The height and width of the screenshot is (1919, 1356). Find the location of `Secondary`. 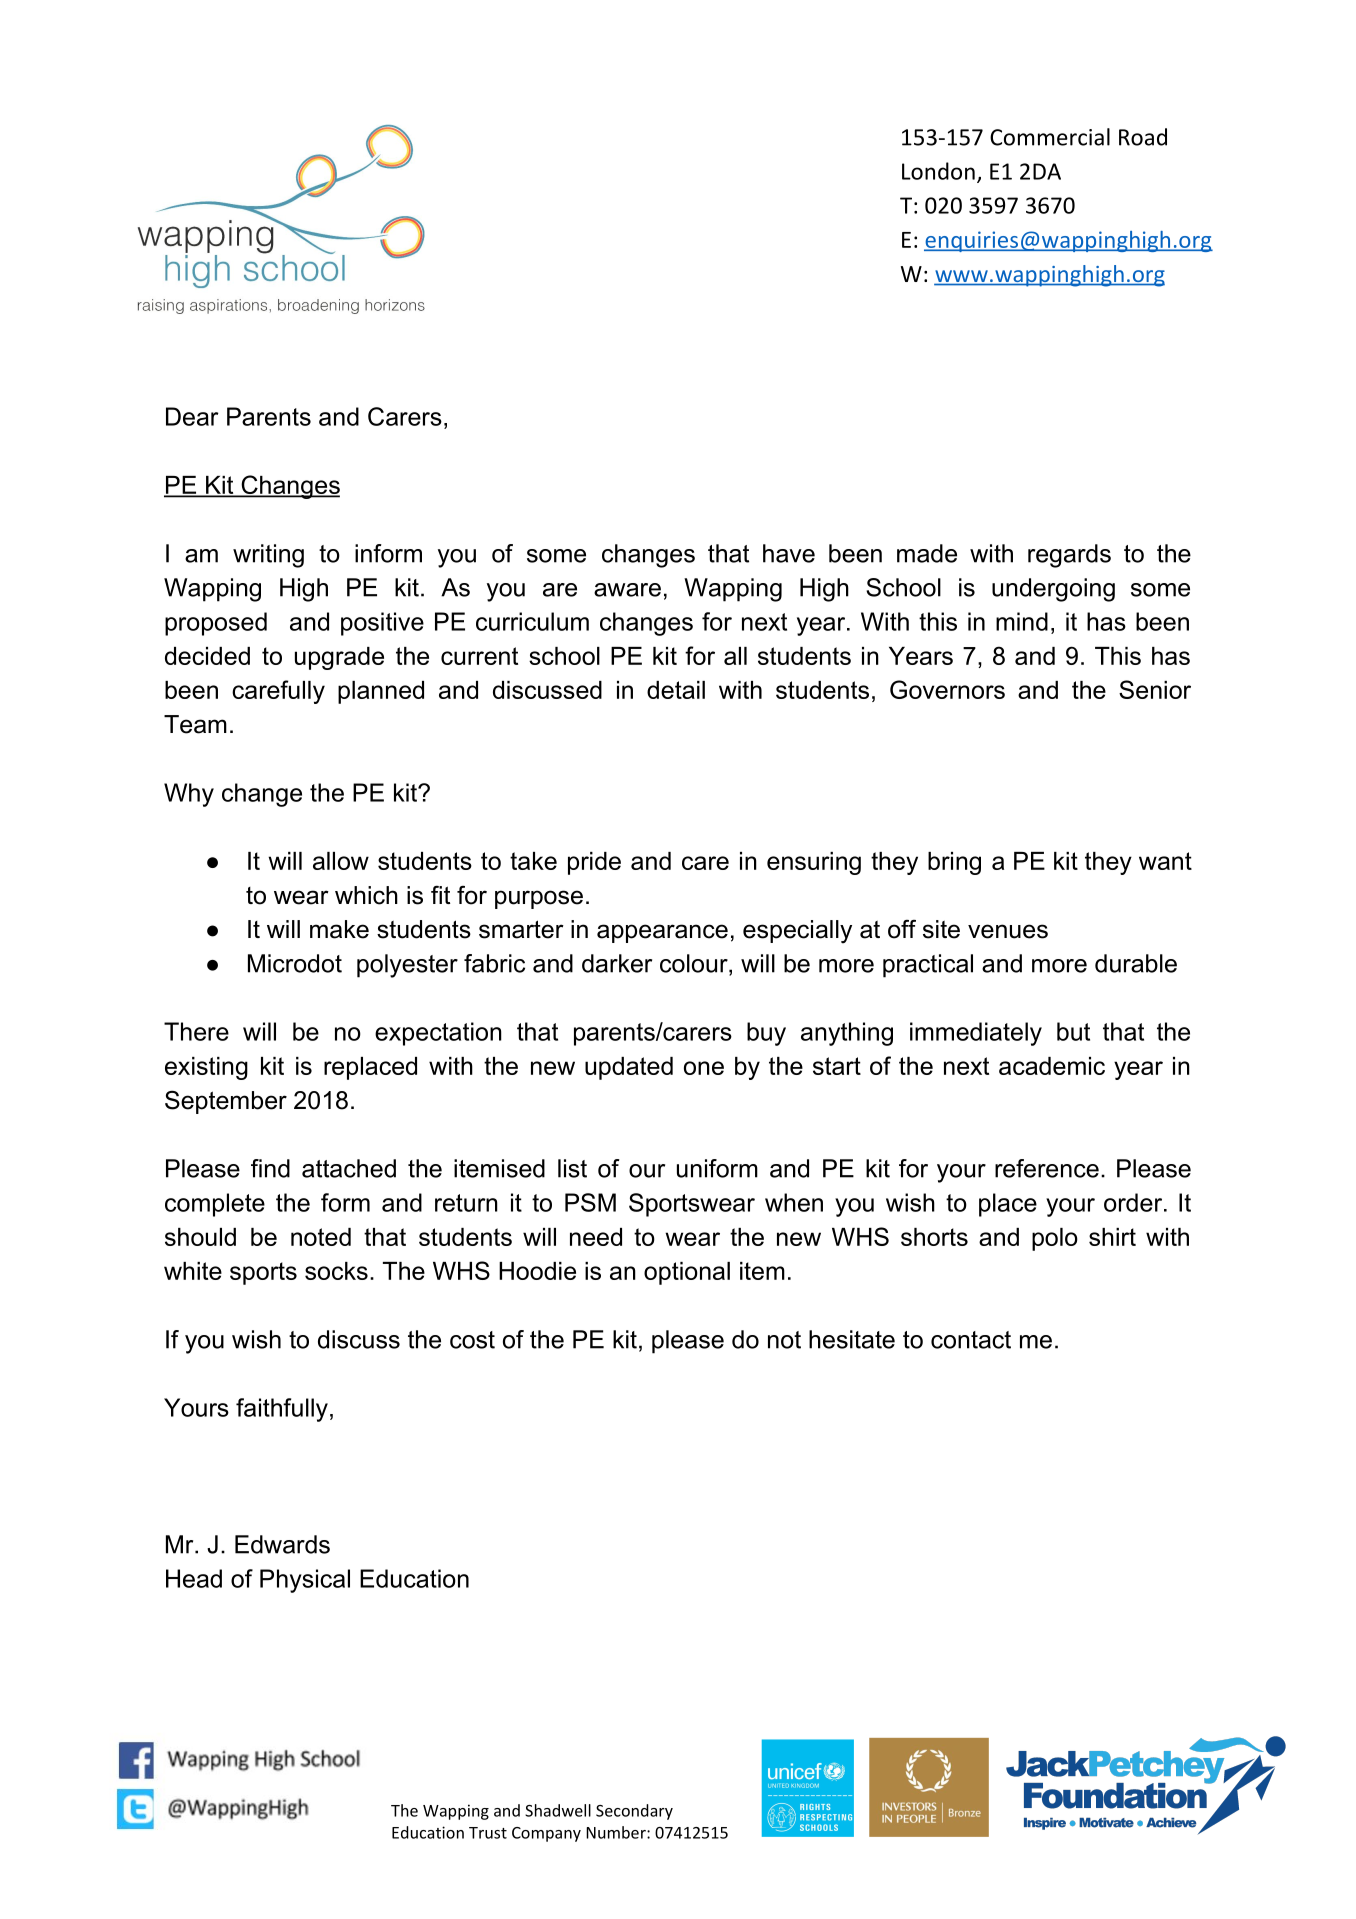

Secondary is located at coordinates (634, 1812).
